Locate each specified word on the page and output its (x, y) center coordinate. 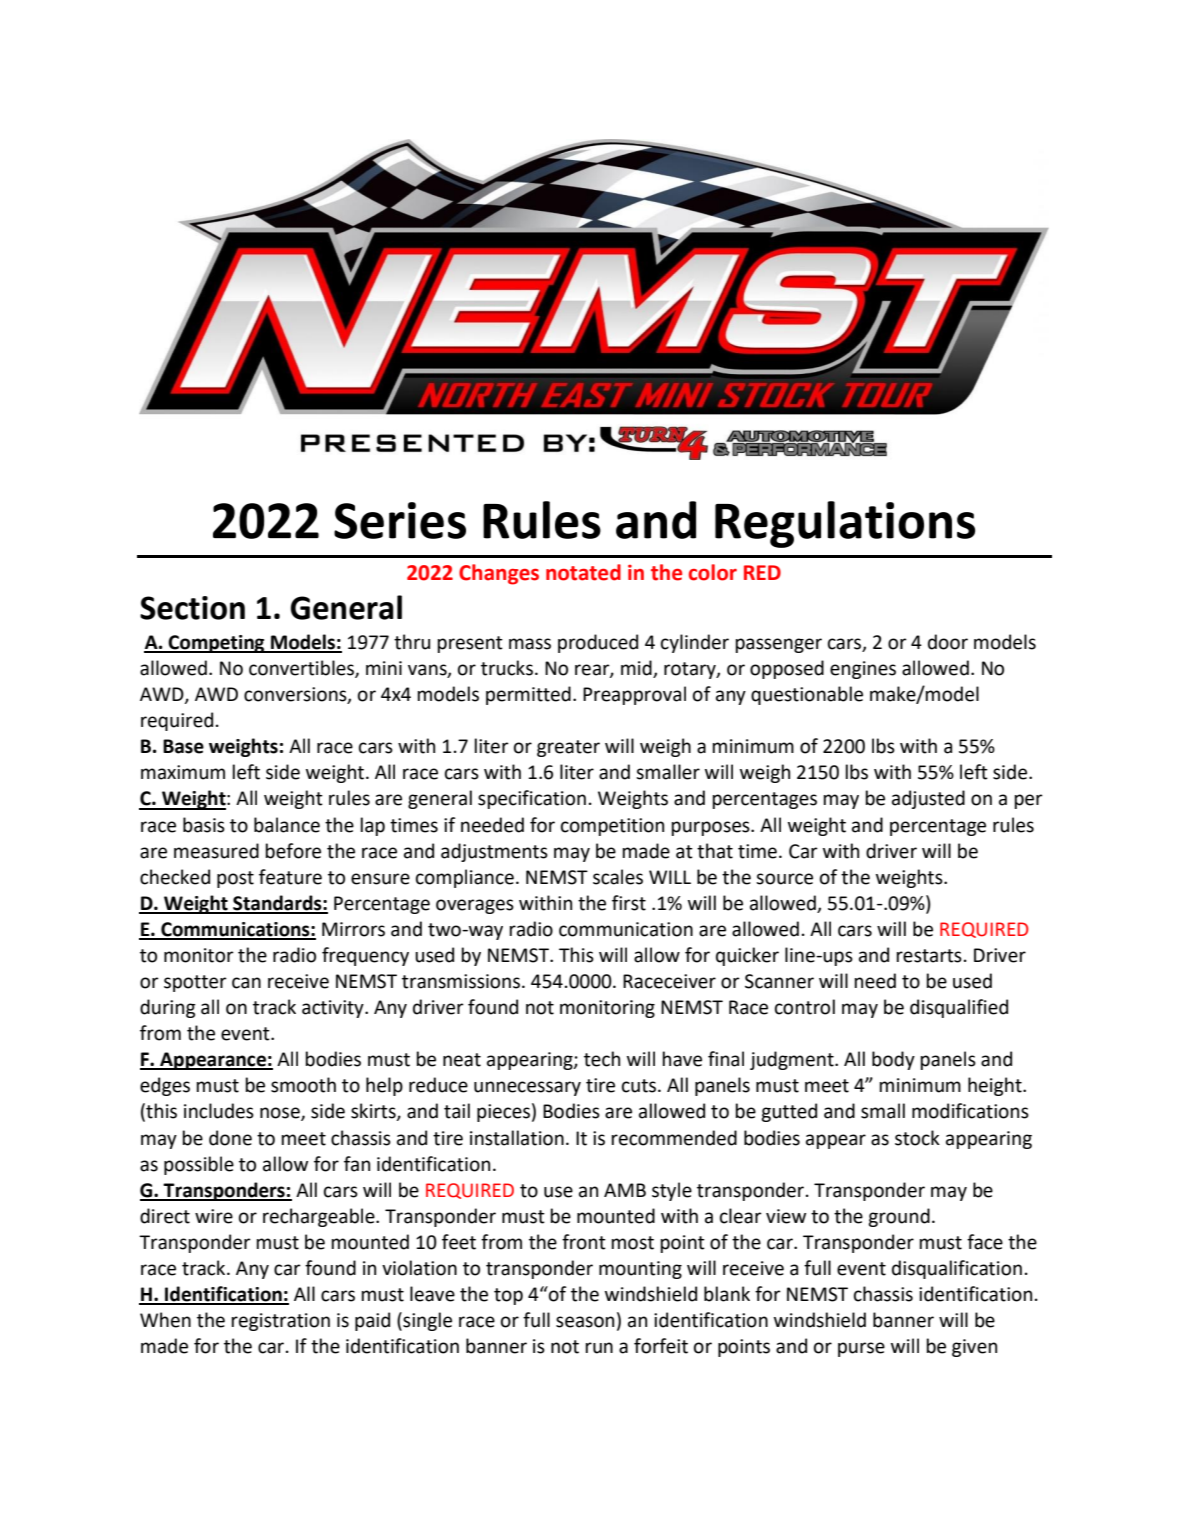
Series (400, 520)
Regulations (845, 524)
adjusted (928, 799)
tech (602, 1059)
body (893, 1060)
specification (532, 799)
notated (583, 572)
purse (861, 1349)
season (585, 1322)
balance (287, 825)
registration (280, 1322)
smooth (303, 1085)
